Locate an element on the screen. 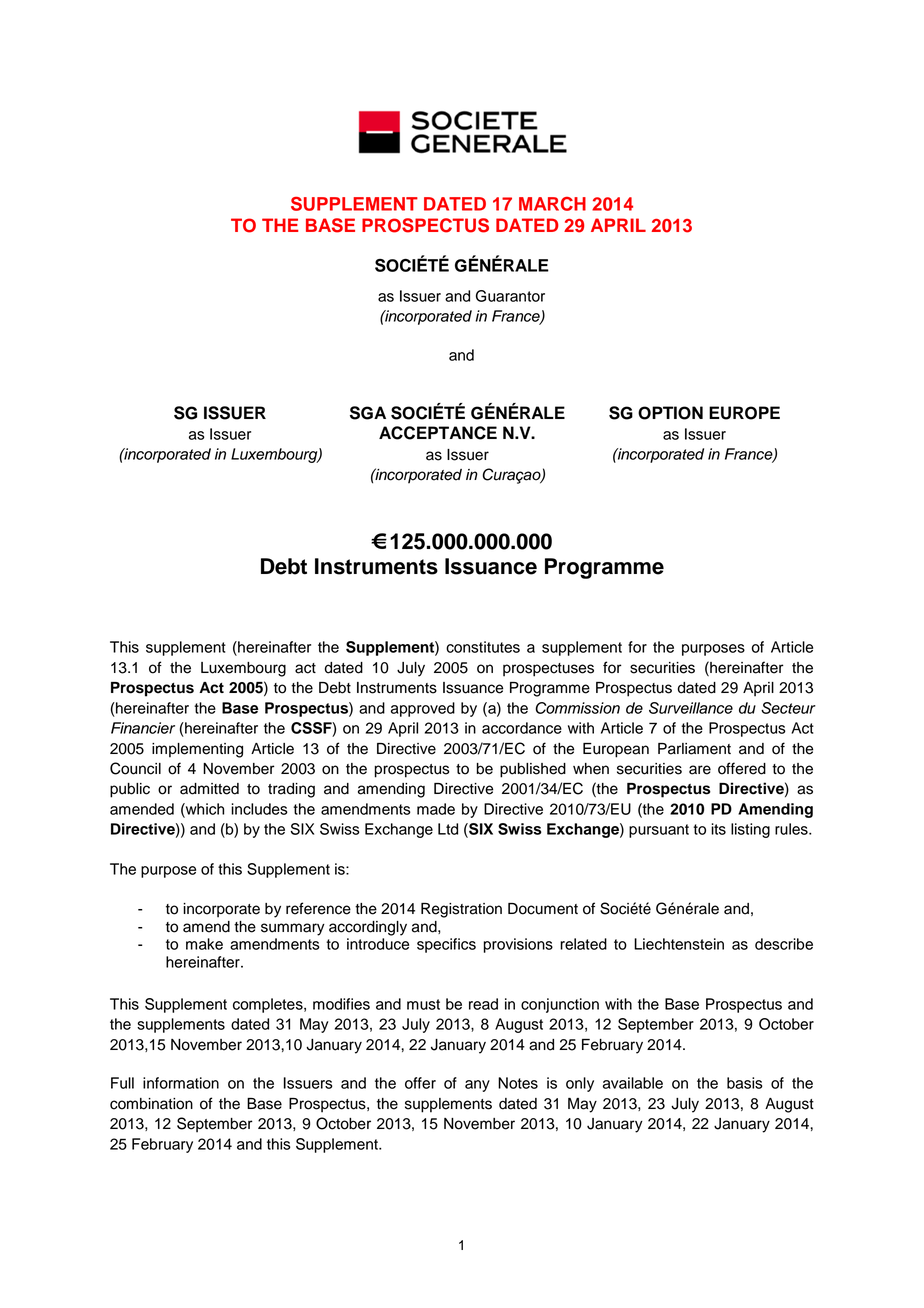  SGA is located at coordinates (368, 413).
